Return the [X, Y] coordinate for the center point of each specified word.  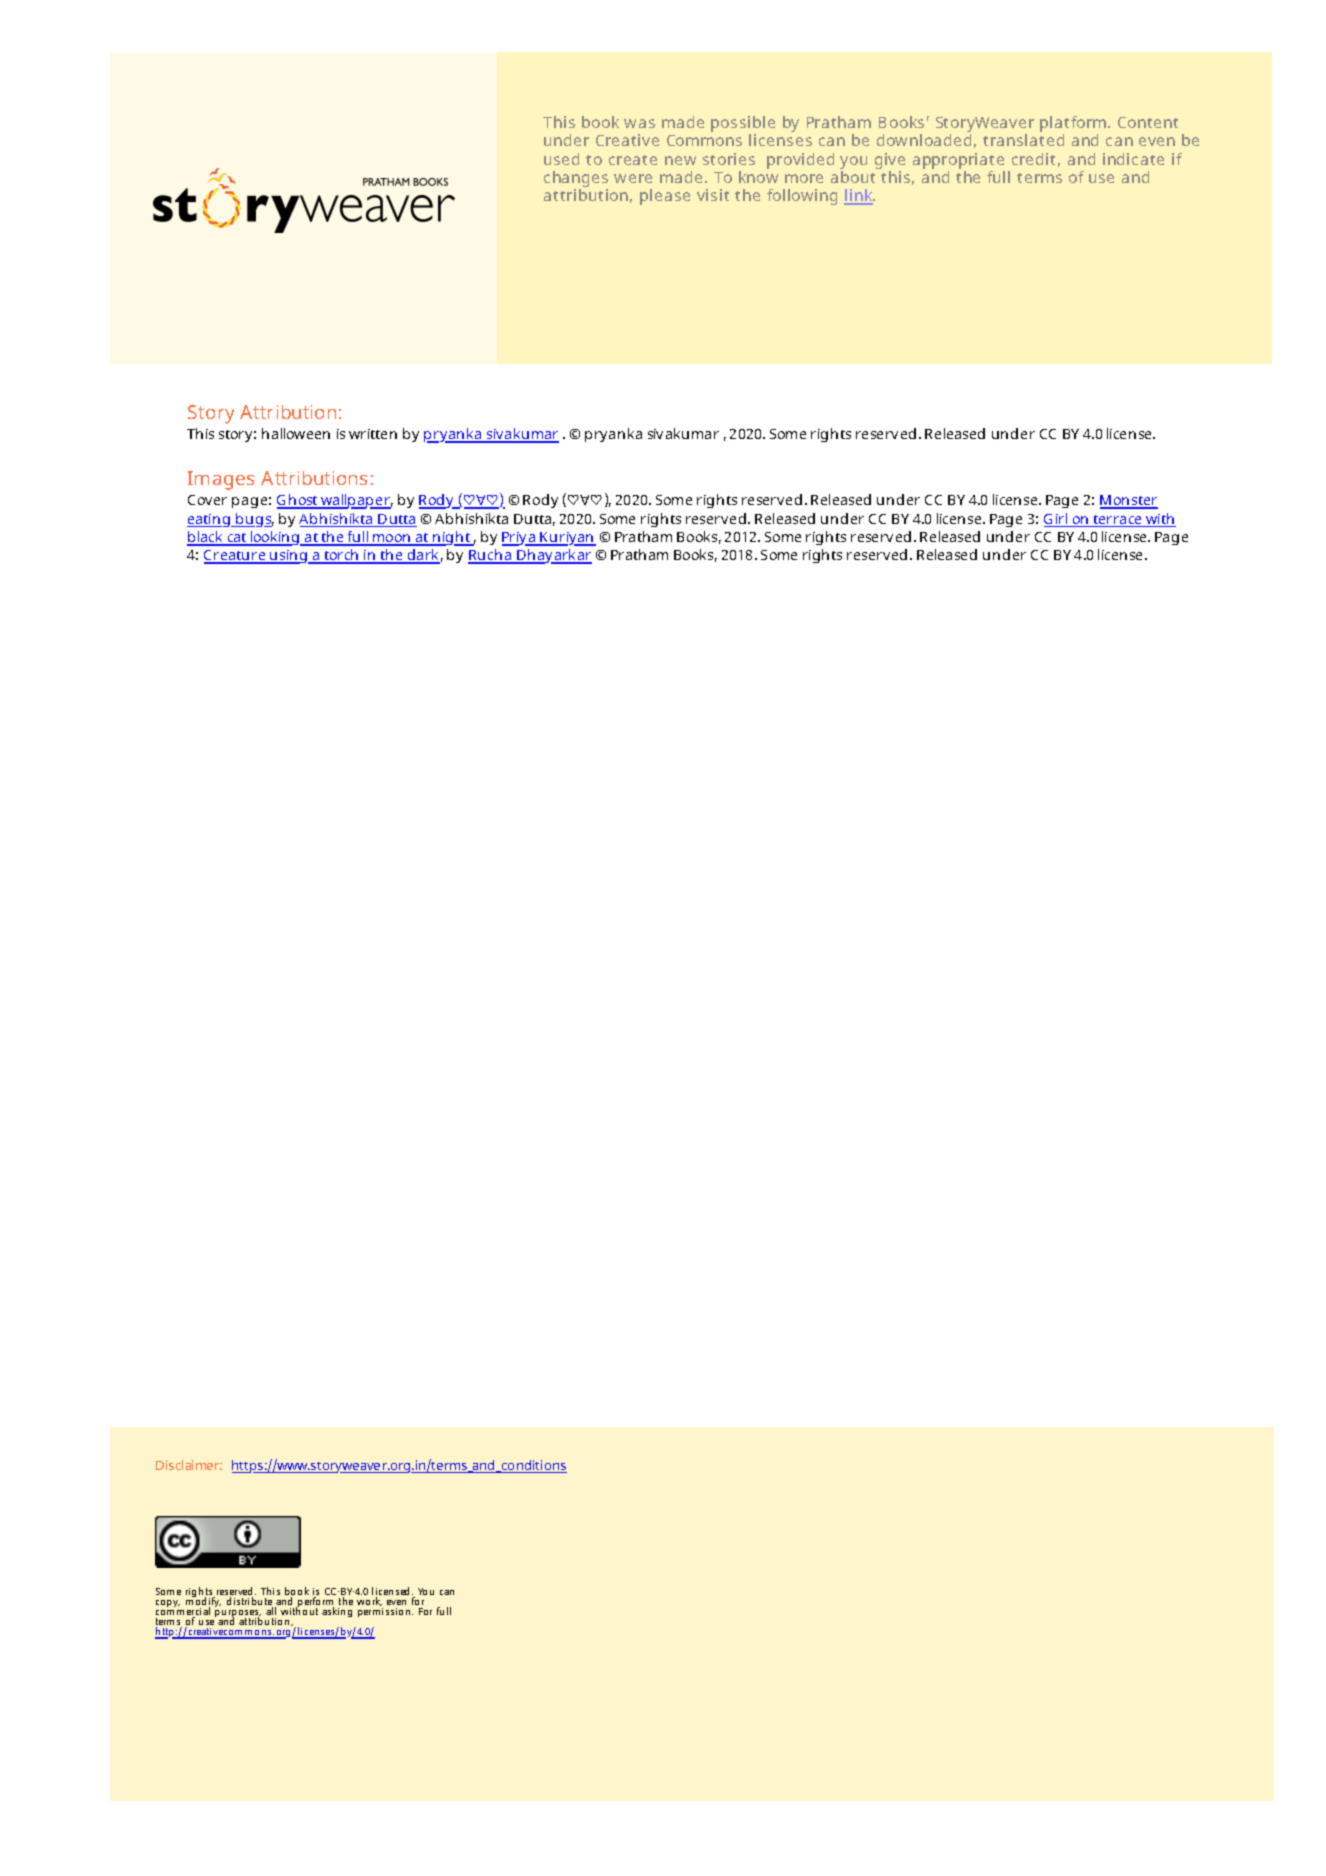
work [369, 1601]
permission [385, 1612]
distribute [250, 1602]
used [561, 159]
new [680, 160]
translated [1023, 140]
